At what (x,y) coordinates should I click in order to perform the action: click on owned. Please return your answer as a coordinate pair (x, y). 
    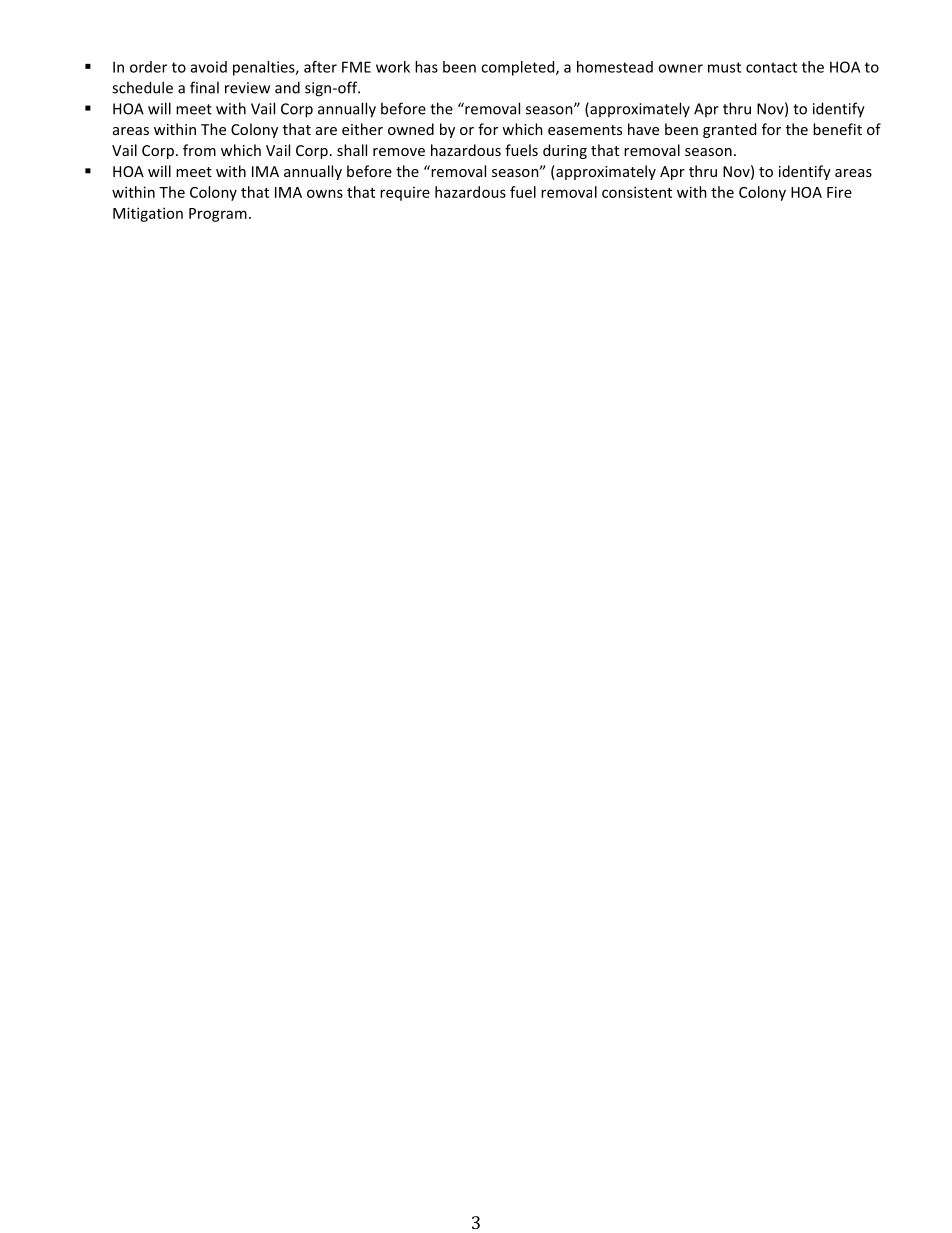
    Looking at the image, I should click on (411, 129).
